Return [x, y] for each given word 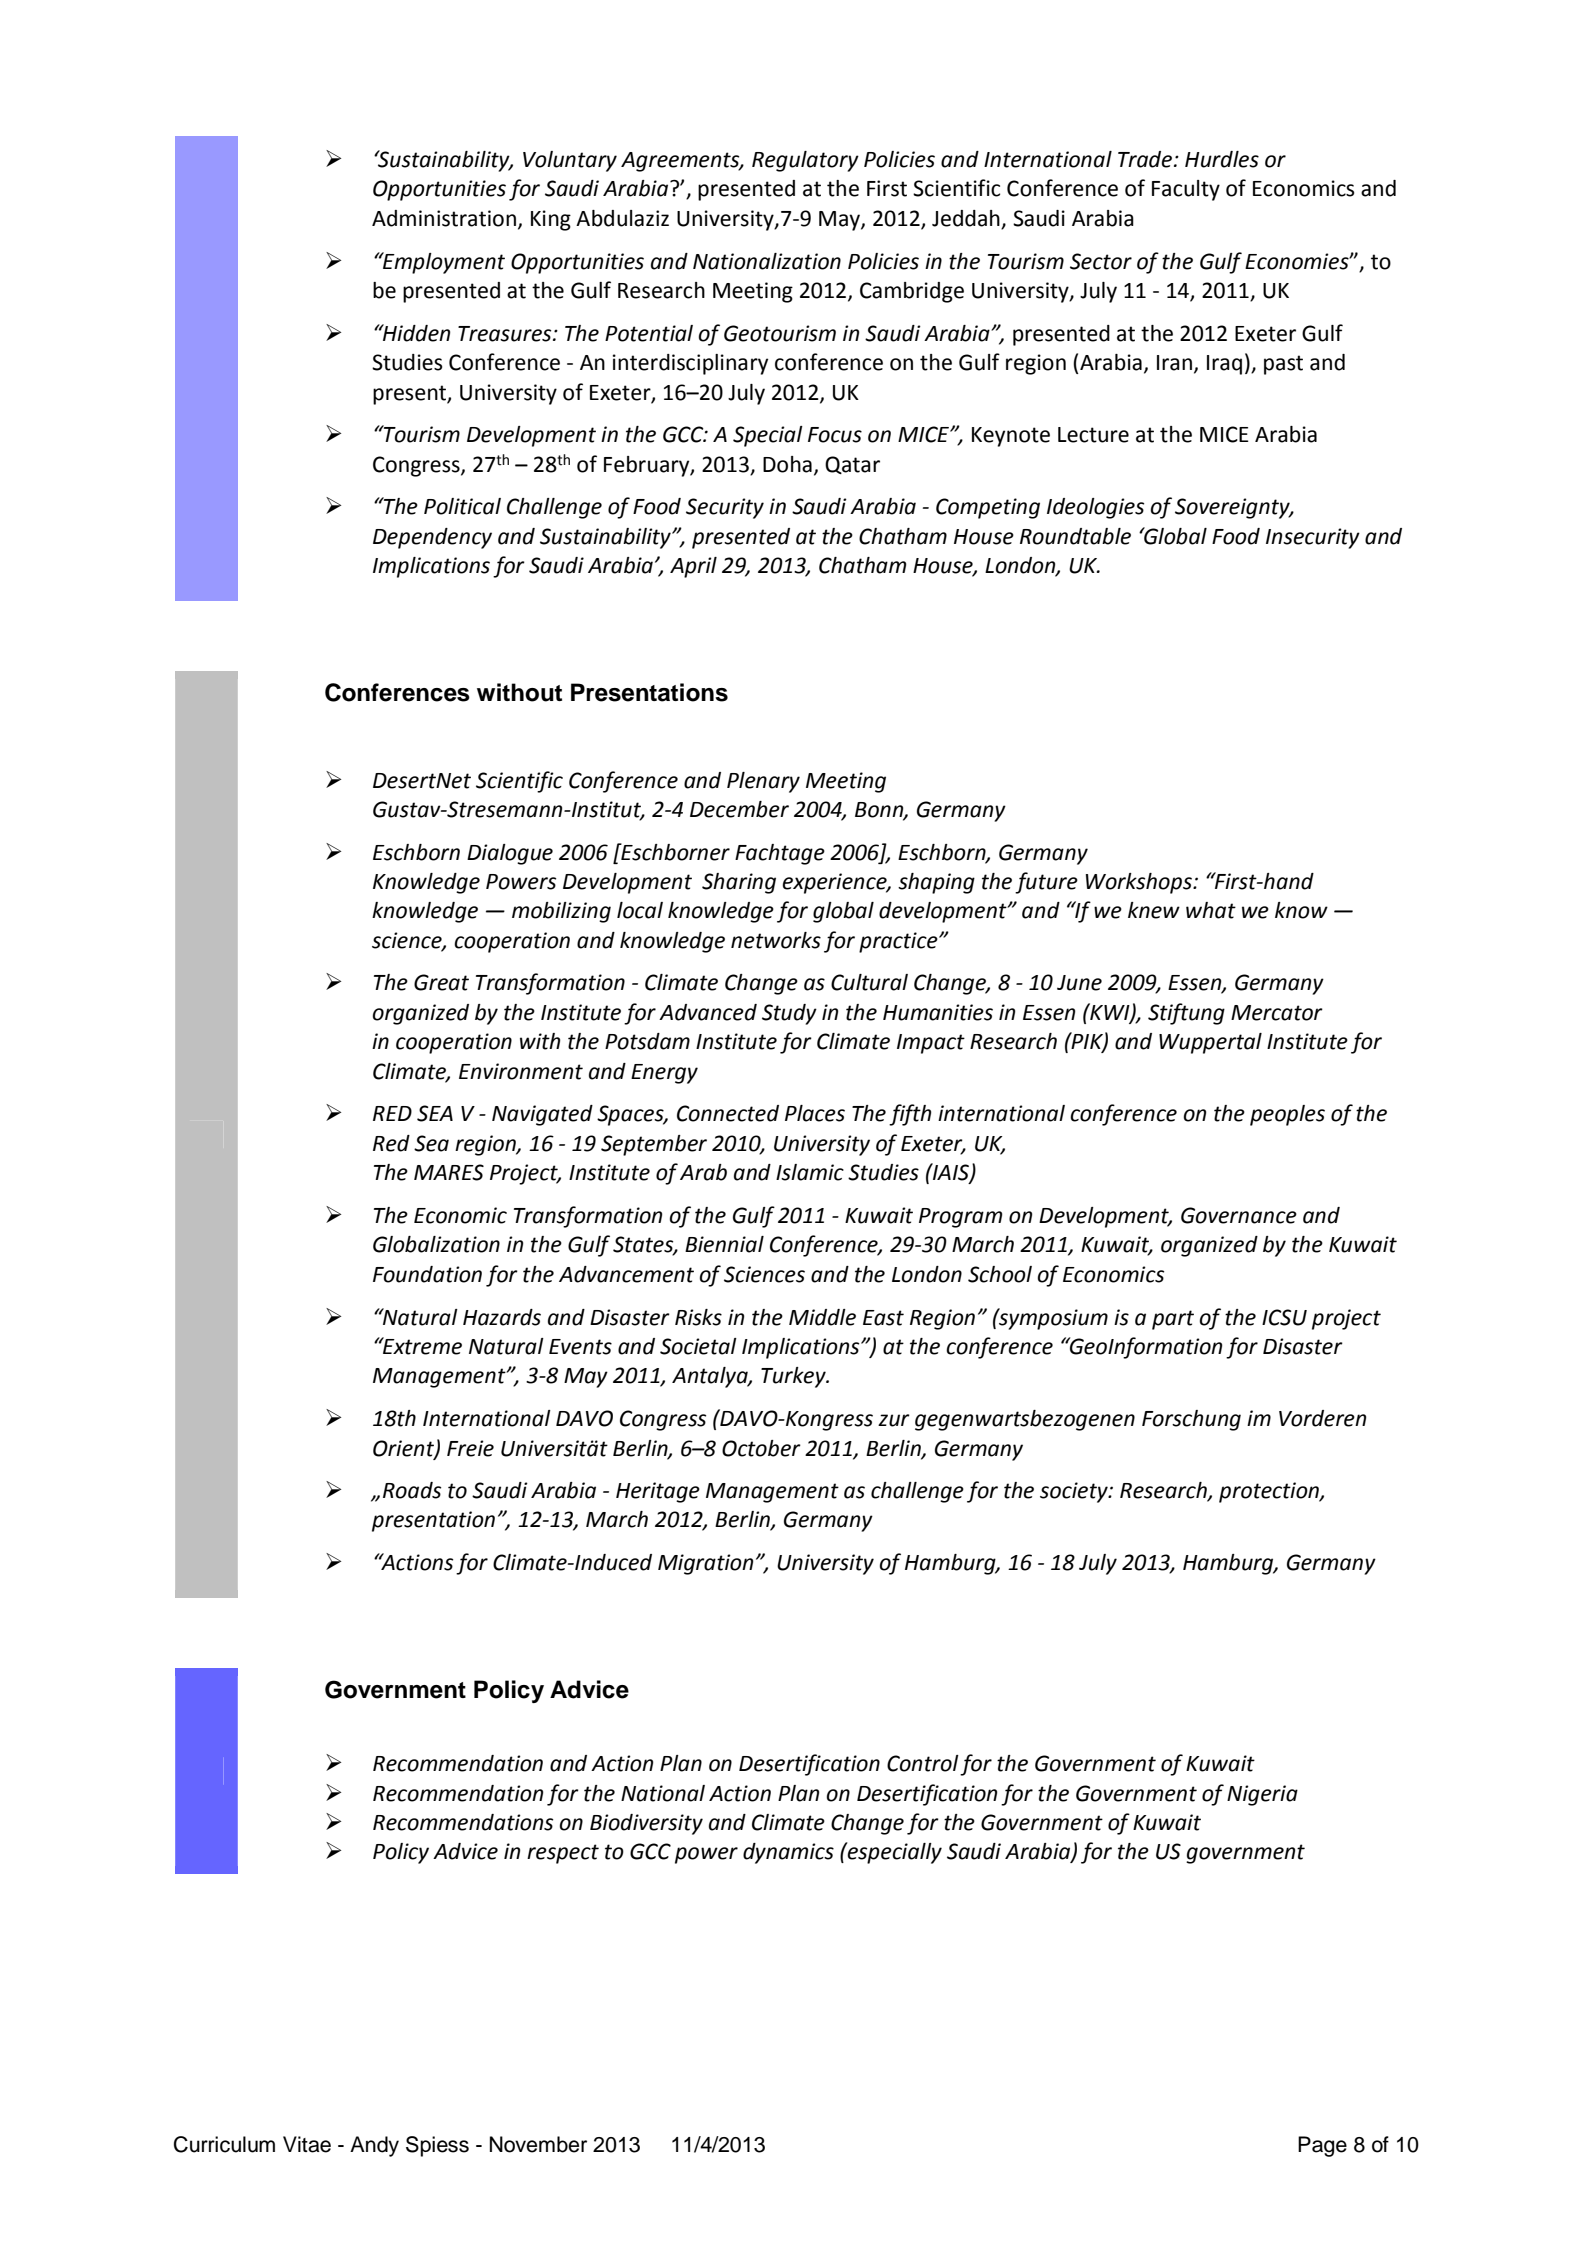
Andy [374, 2146]
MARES [449, 1172]
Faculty [1186, 190]
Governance [1239, 1215]
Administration [444, 218]
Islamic [810, 1172]
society [1075, 1492]
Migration [705, 1564]
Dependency [432, 538]
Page [1322, 2146]
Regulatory [805, 161]
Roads [412, 1490]
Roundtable [1075, 536]
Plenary [763, 782]
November [538, 2144]
